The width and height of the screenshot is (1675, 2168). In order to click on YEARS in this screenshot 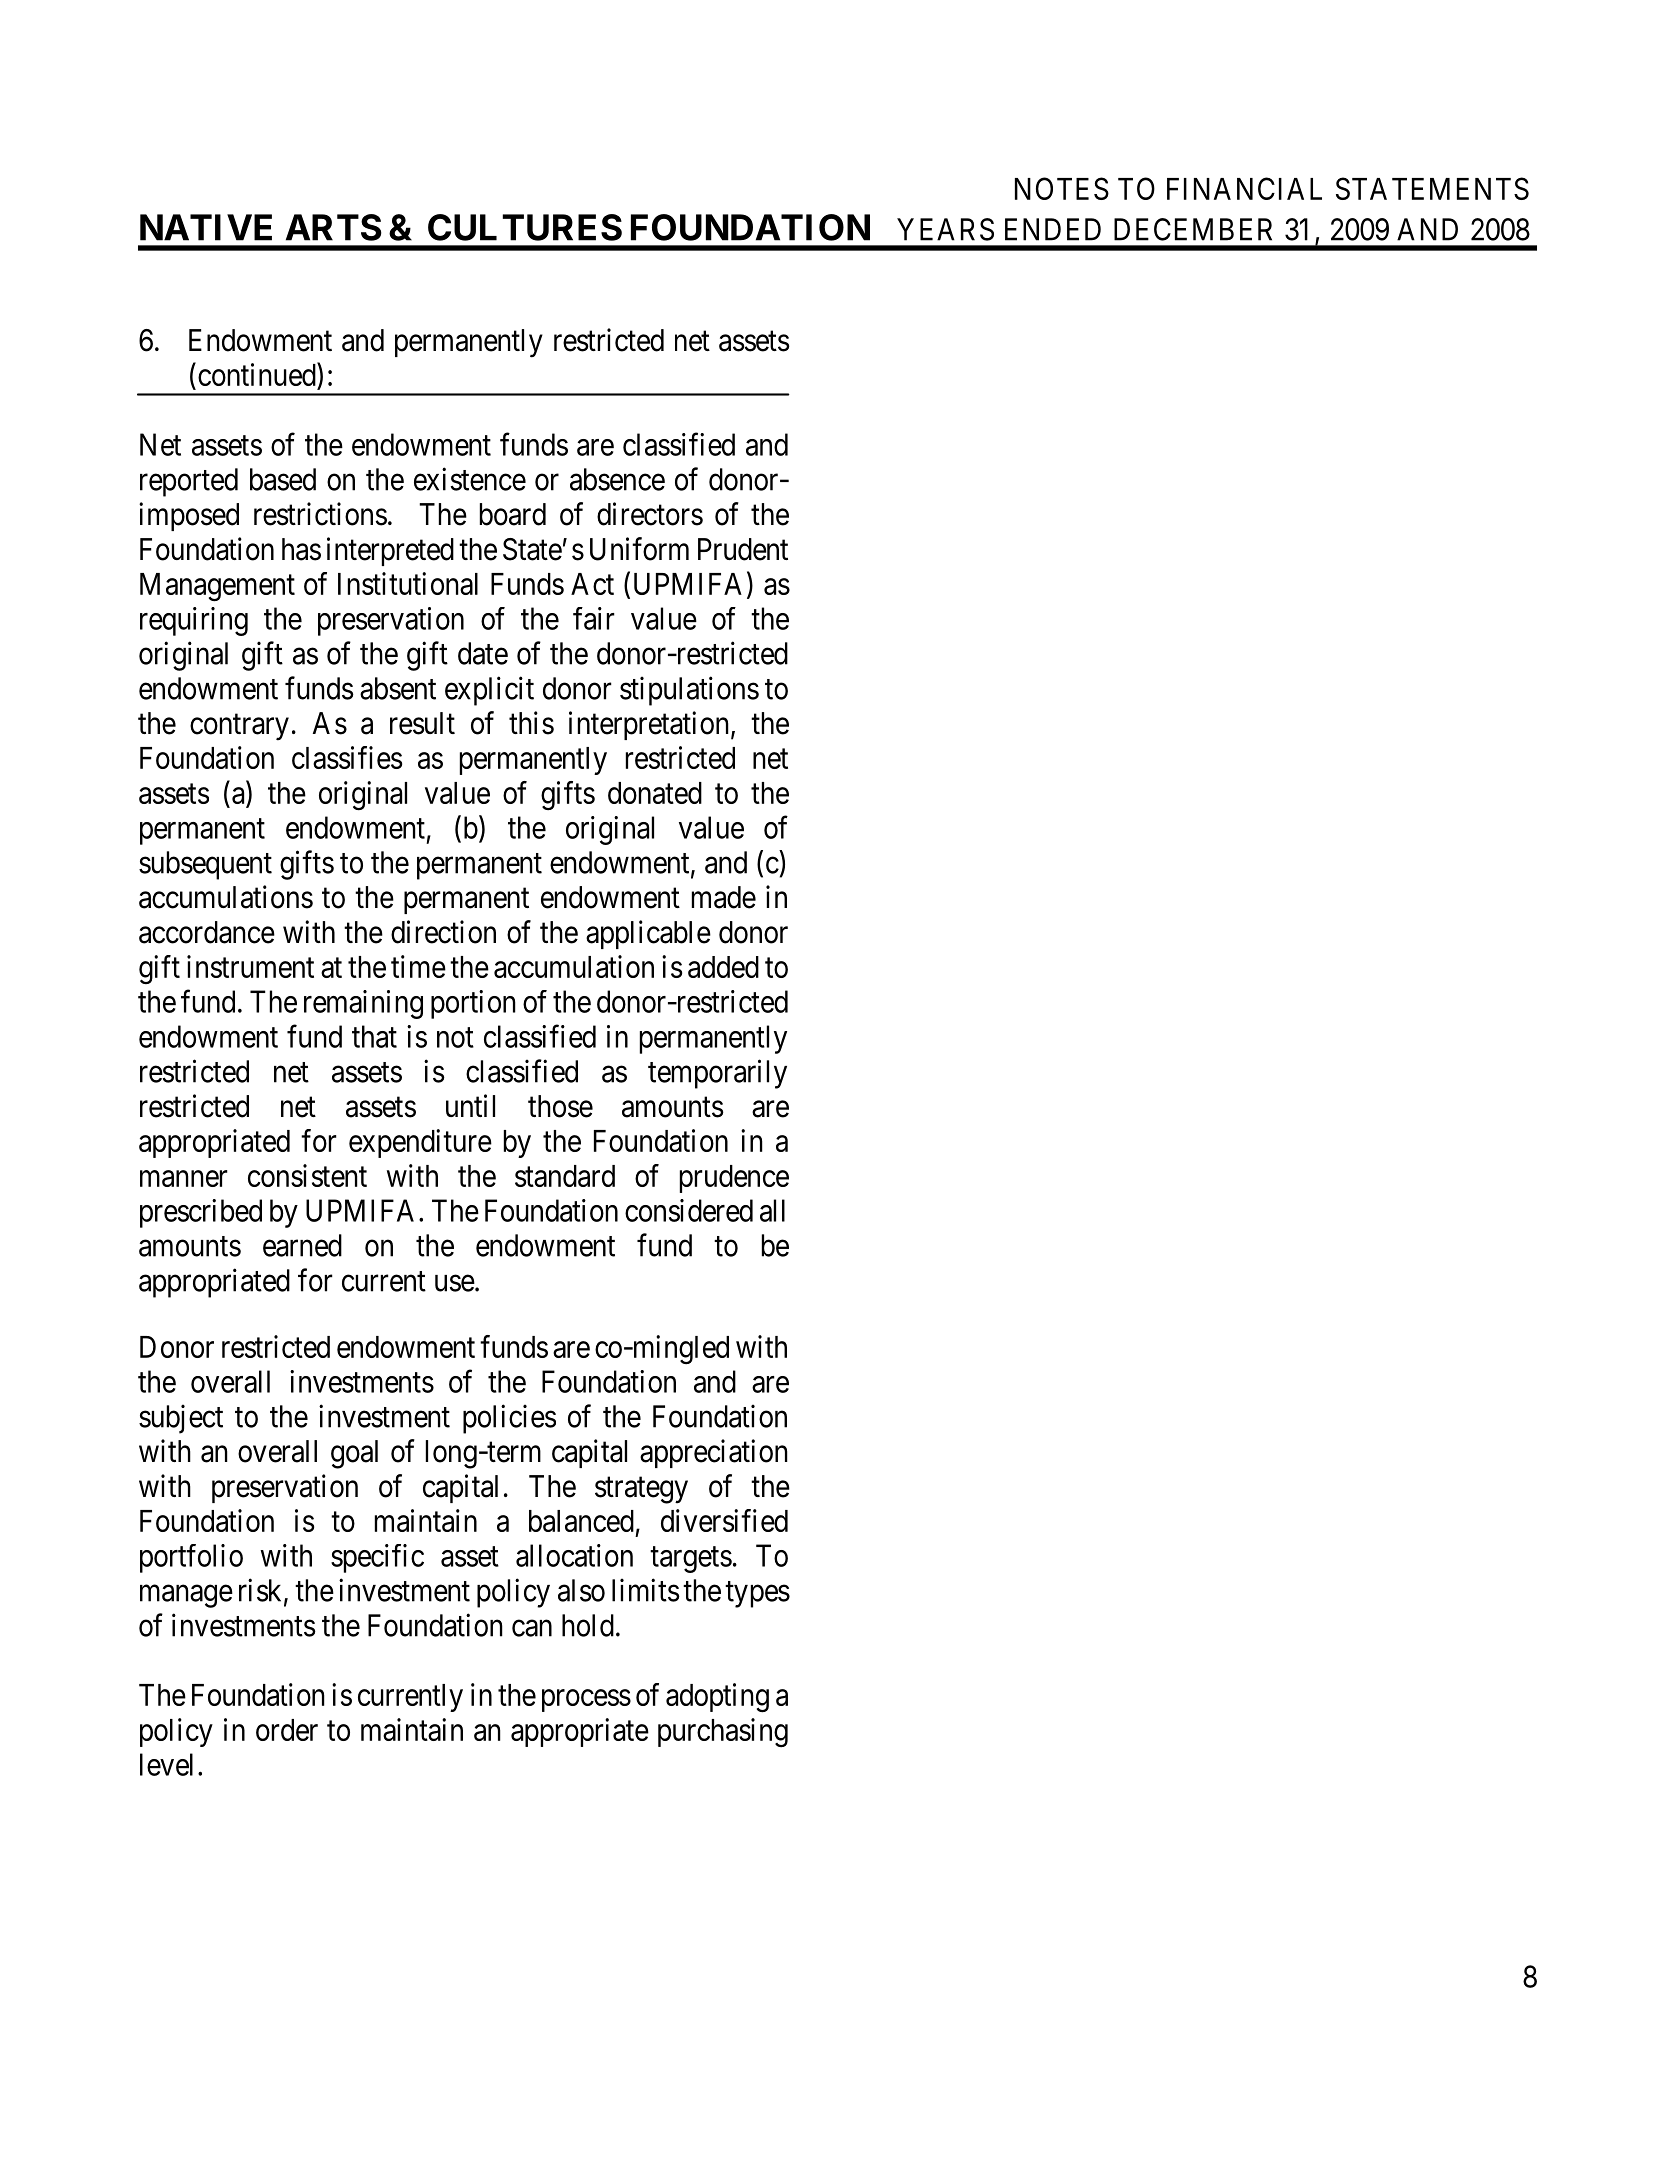, I will do `click(945, 229)`.
